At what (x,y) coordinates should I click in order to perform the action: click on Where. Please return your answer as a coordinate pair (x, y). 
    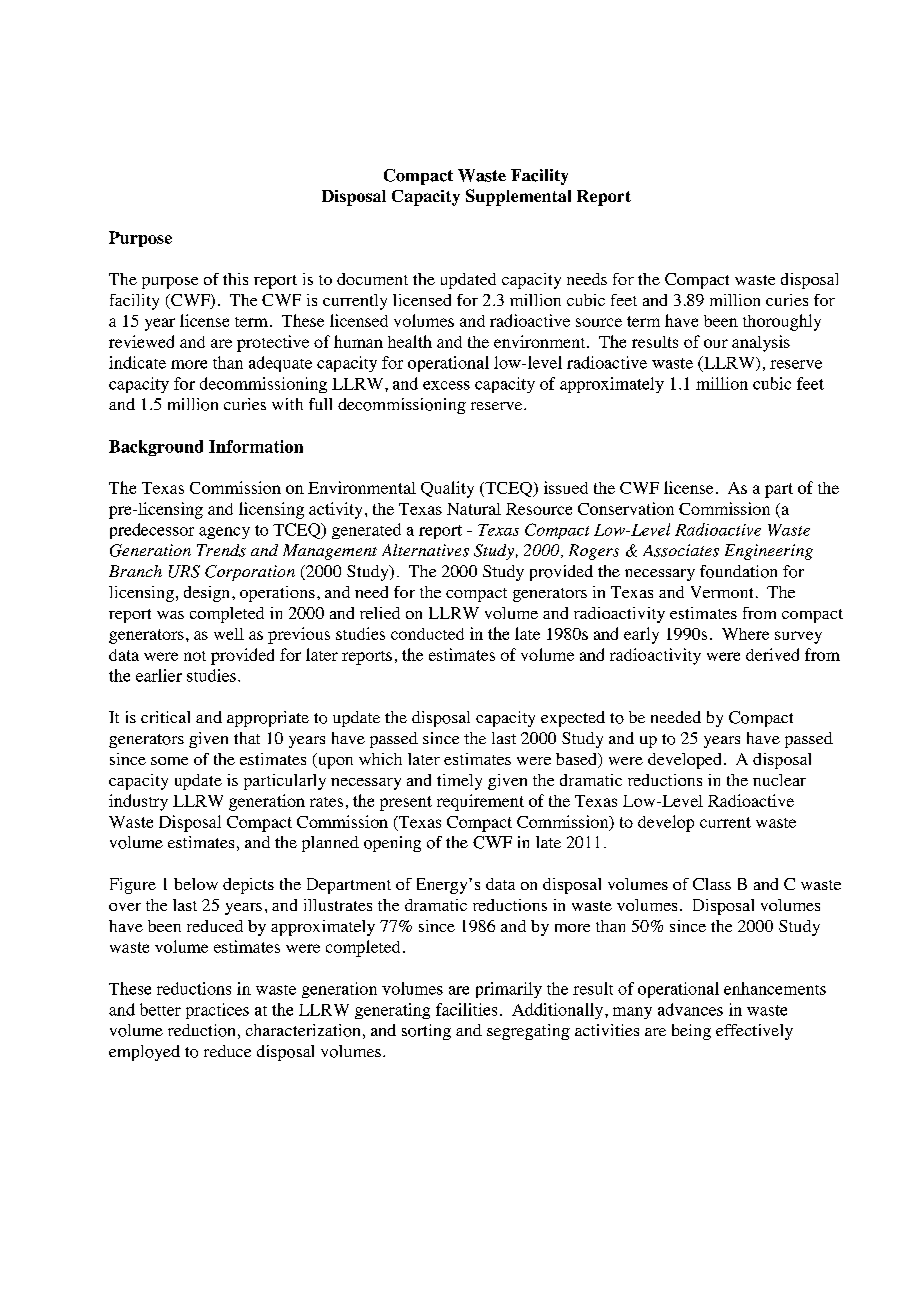
    Looking at the image, I should click on (745, 634).
